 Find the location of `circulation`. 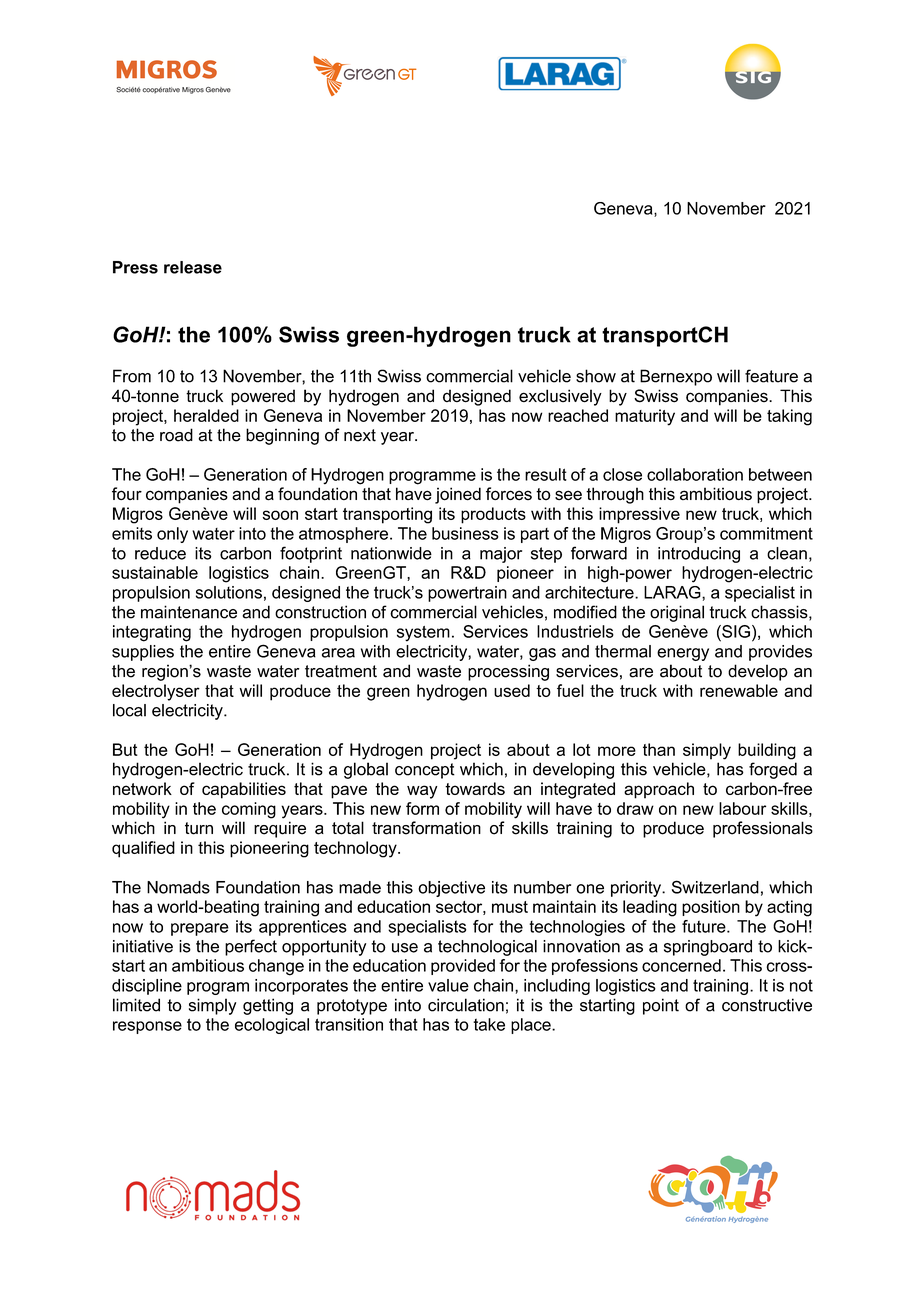

circulation is located at coordinates (466, 1005).
